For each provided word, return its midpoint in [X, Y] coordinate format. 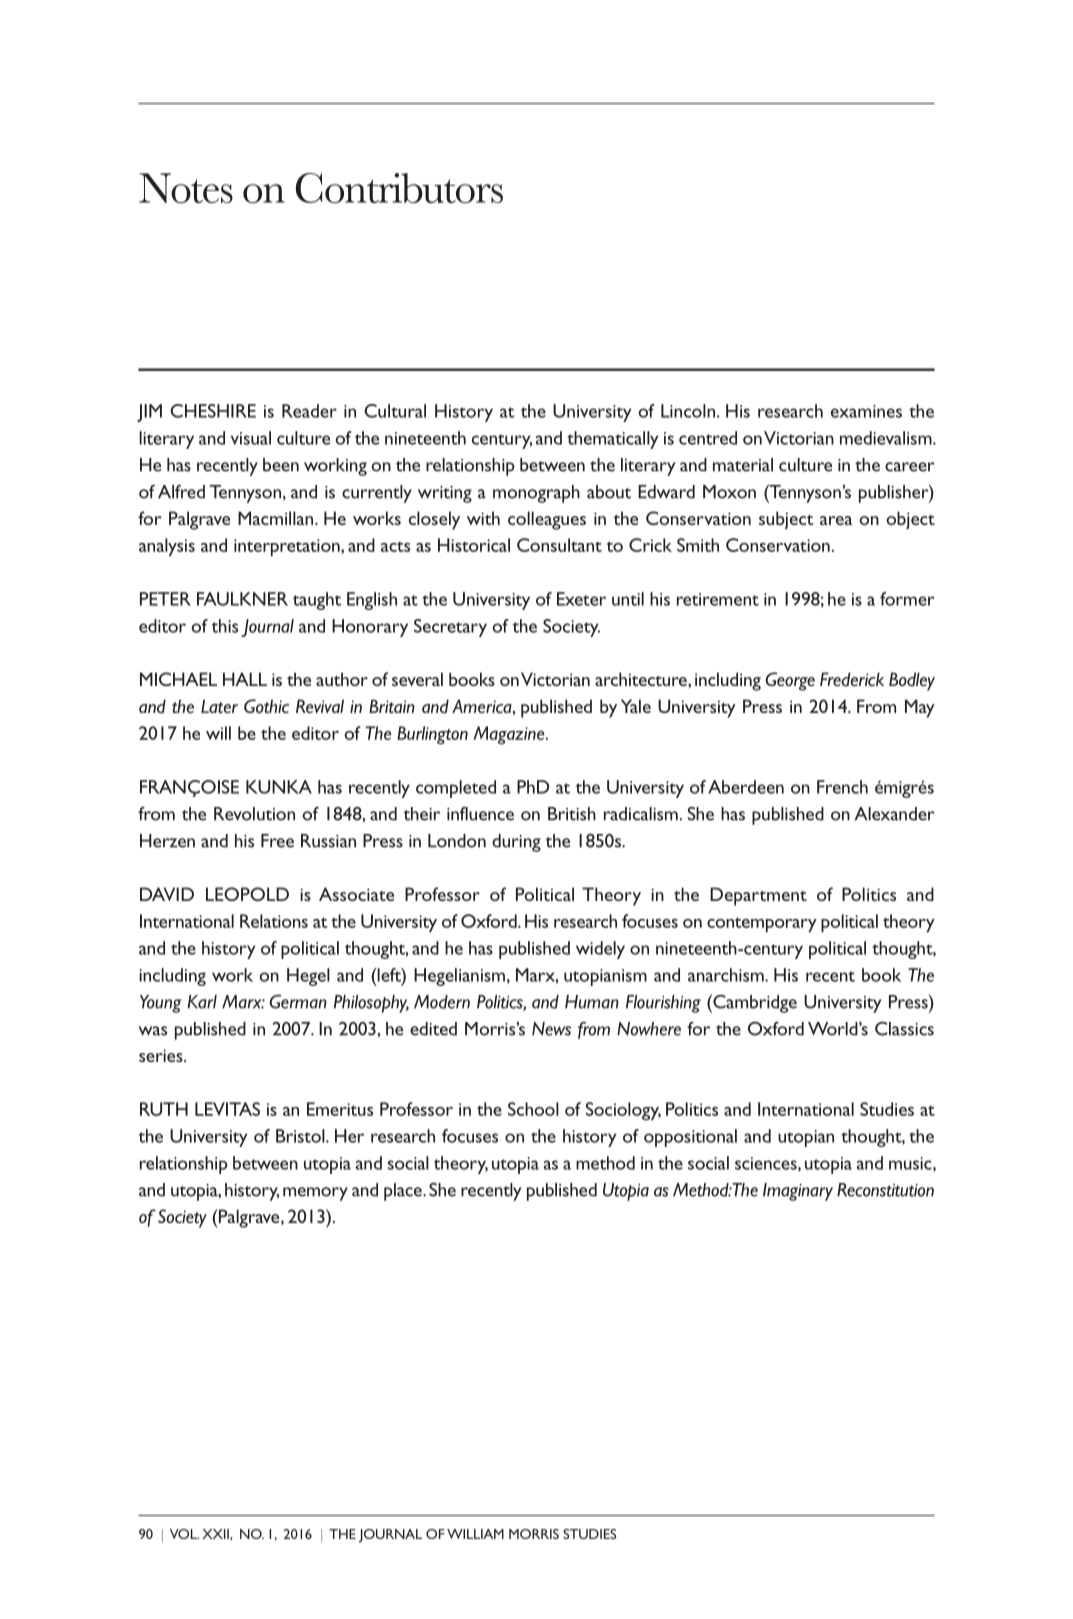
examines [866, 411]
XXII [216, 1534]
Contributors [399, 188]
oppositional [690, 1138]
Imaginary [798, 1192]
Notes [186, 188]
